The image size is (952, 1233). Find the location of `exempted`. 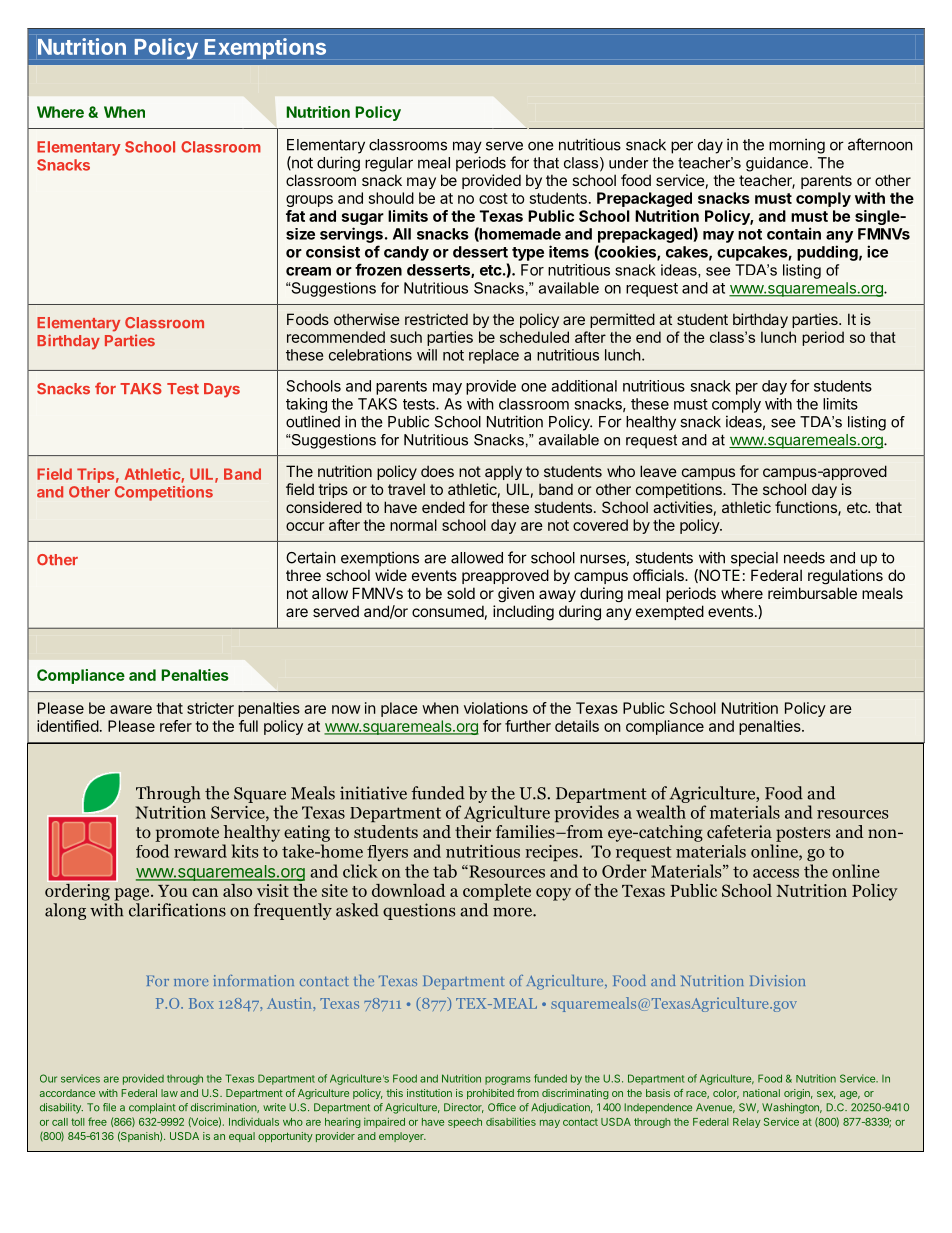

exempted is located at coordinates (670, 612).
